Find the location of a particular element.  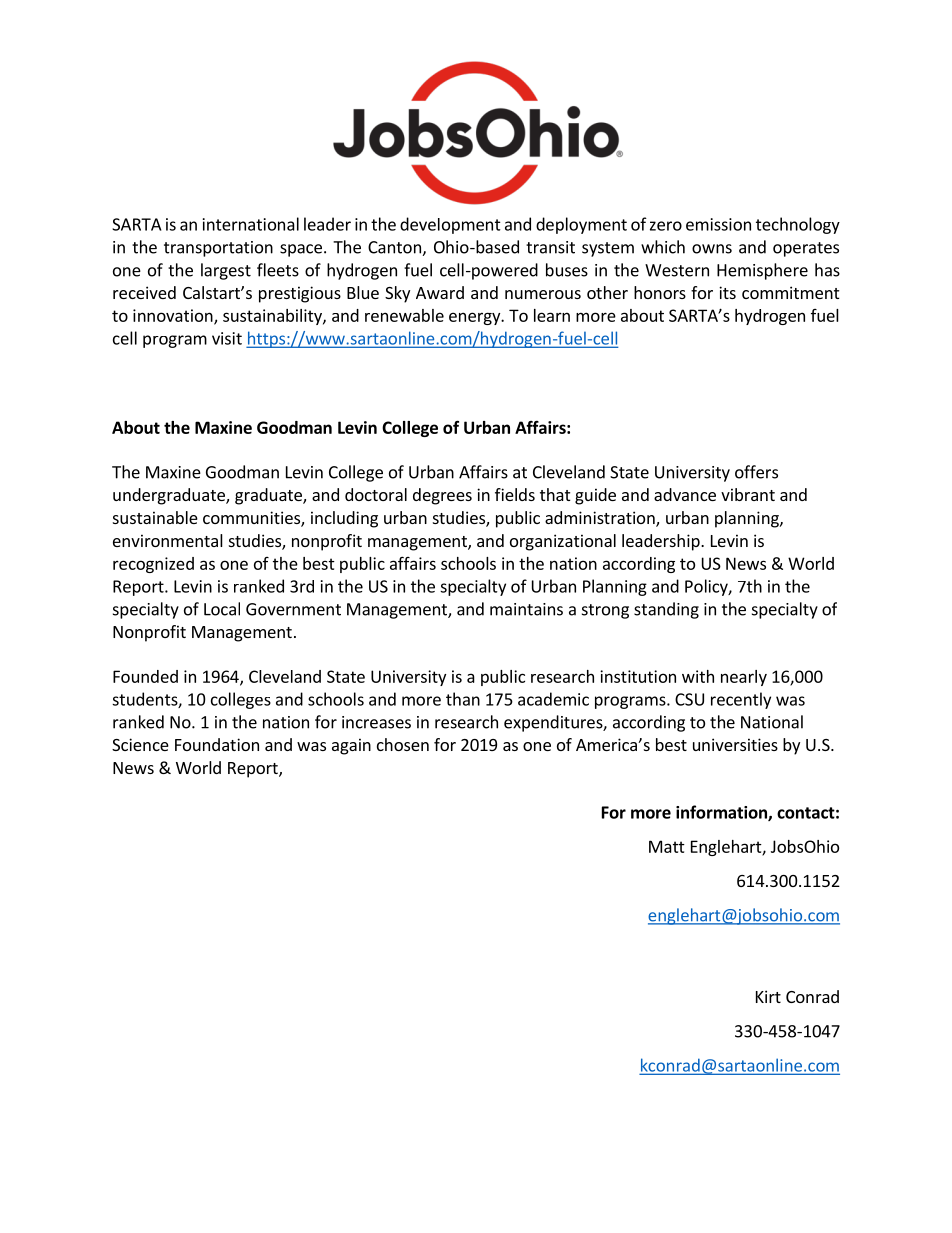

offers is located at coordinates (756, 472).
